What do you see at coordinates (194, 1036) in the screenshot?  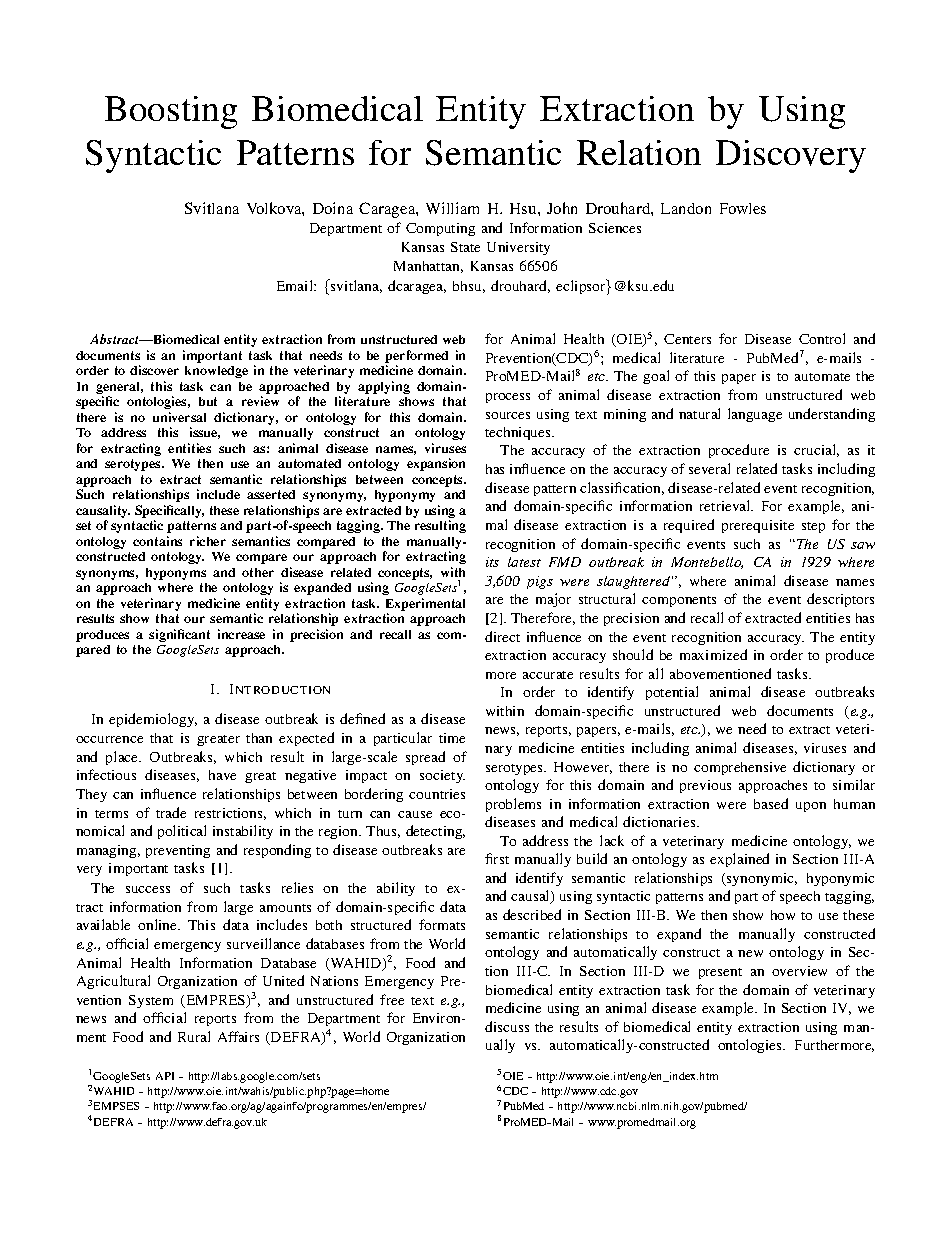 I see `Rural` at bounding box center [194, 1036].
